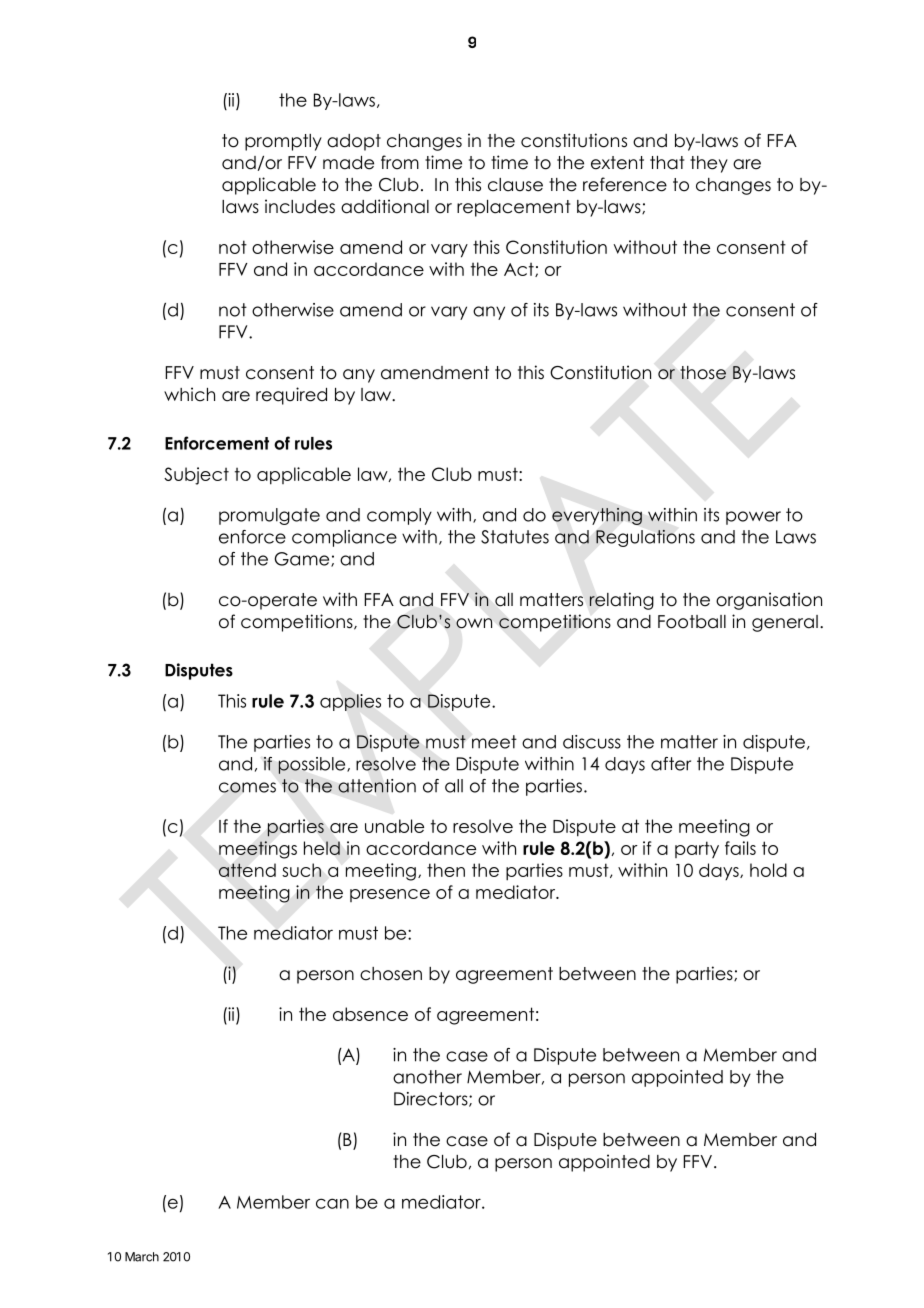 The image size is (924, 1308). Describe the element at coordinates (515, 185) in the screenshot. I see `clause` at that location.
